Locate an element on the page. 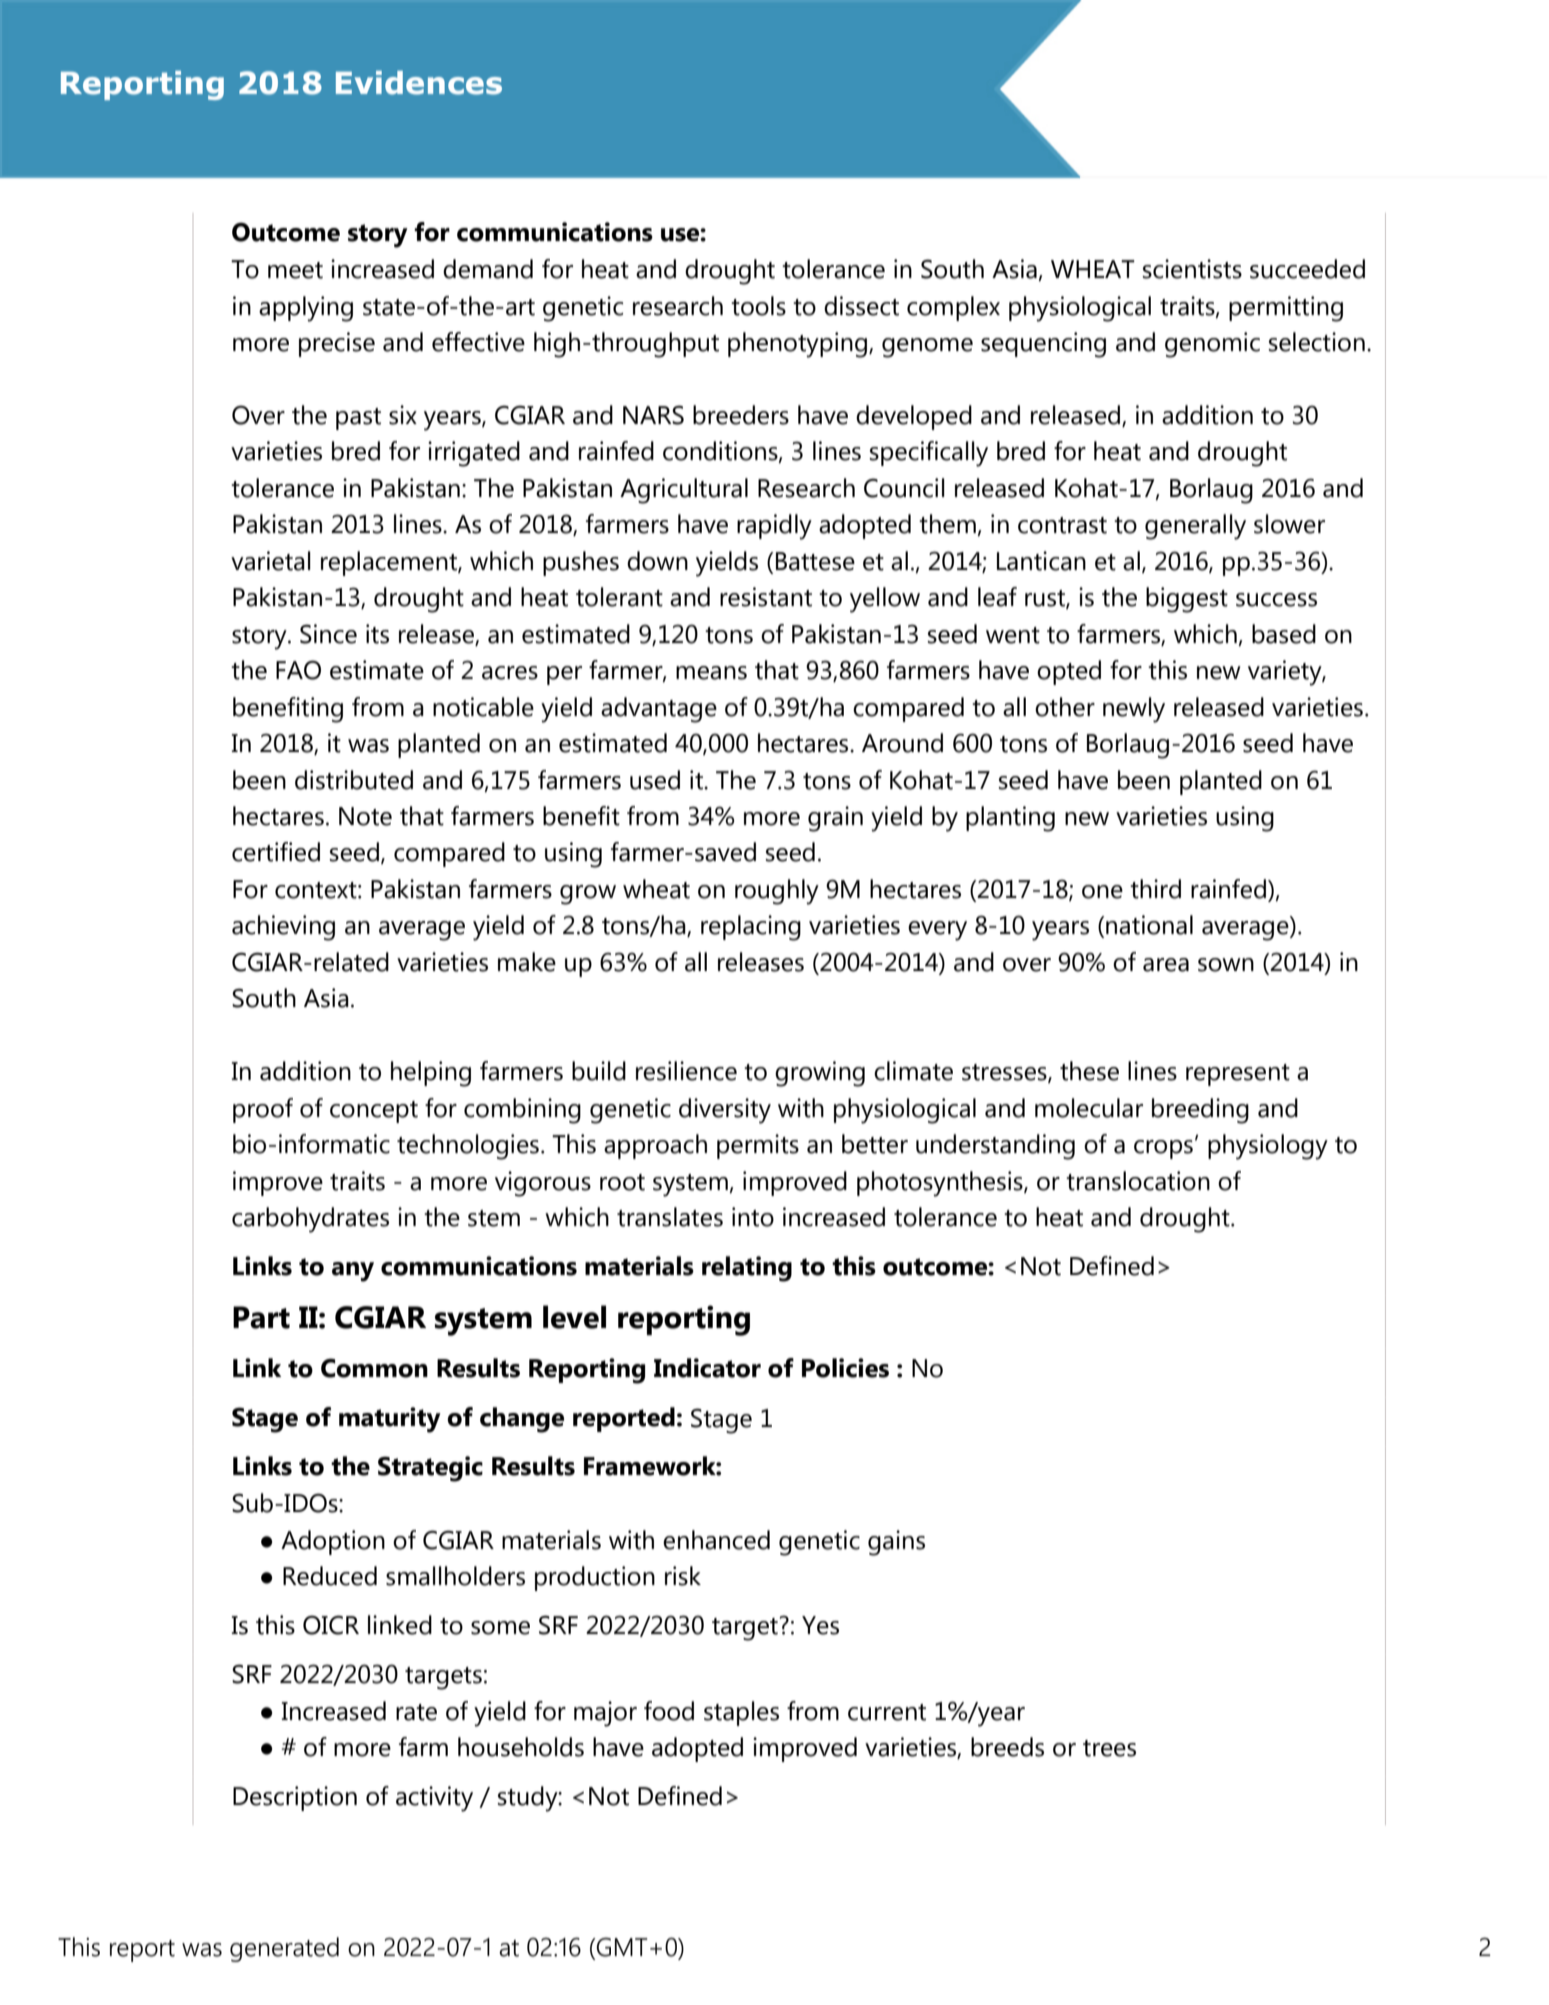 This page has width=1549, height=2005. scientists is located at coordinates (1192, 269).
